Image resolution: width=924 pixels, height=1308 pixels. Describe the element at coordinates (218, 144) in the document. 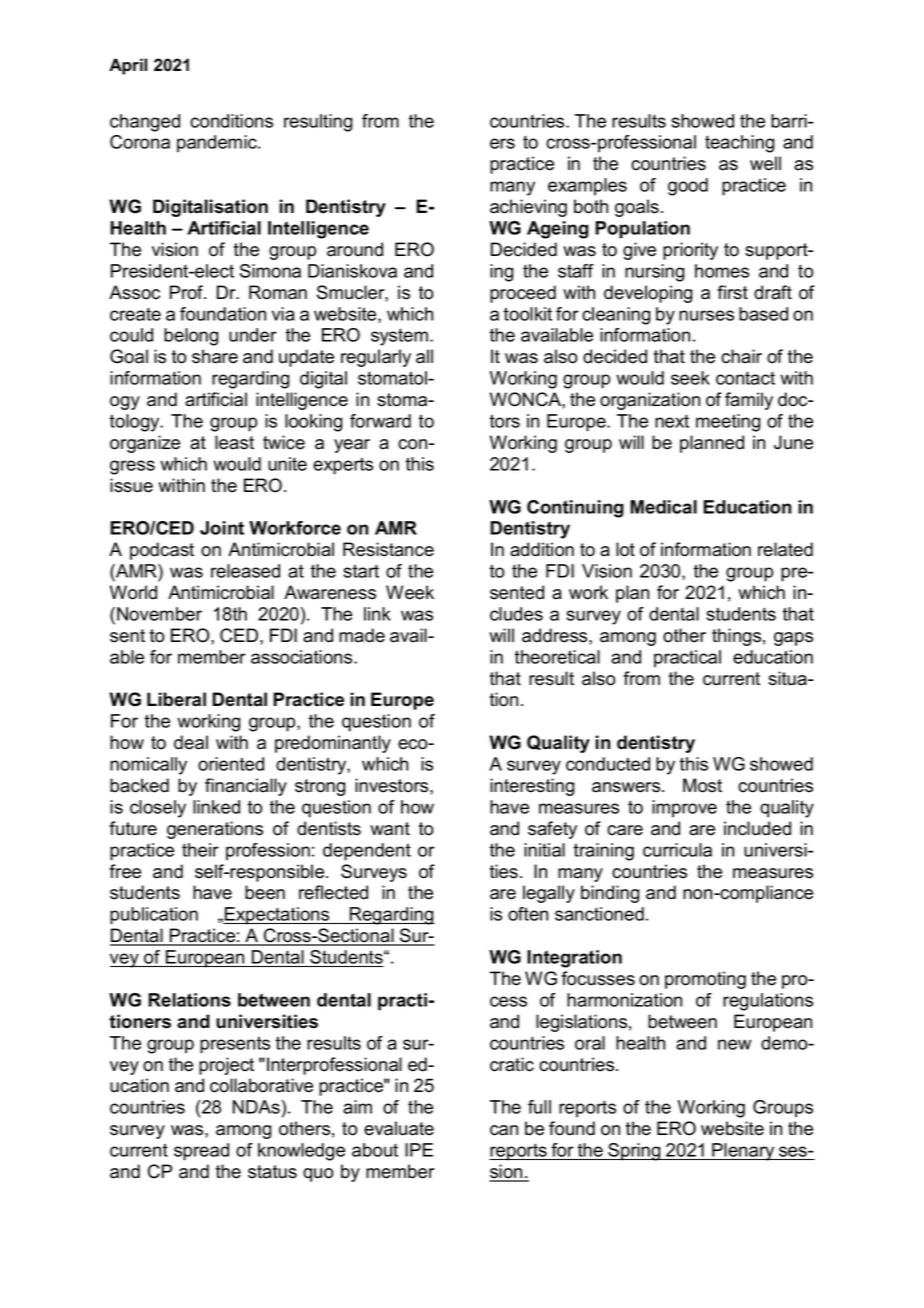

I see `pandemic` at that location.
